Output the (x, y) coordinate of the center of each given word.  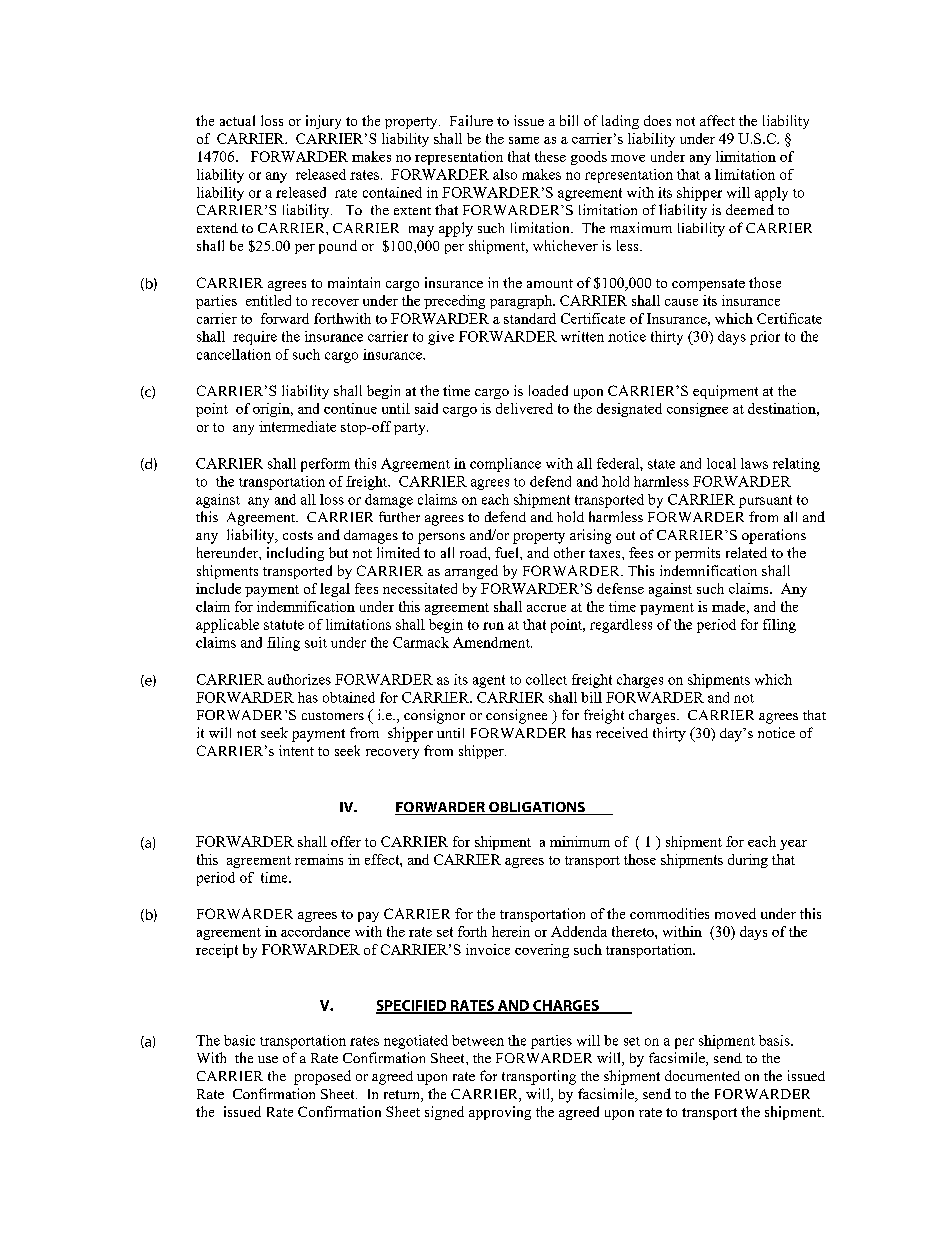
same (524, 140)
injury (323, 122)
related (746, 552)
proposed (322, 1077)
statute (284, 625)
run (493, 626)
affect (717, 120)
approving (500, 1113)
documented (702, 1075)
